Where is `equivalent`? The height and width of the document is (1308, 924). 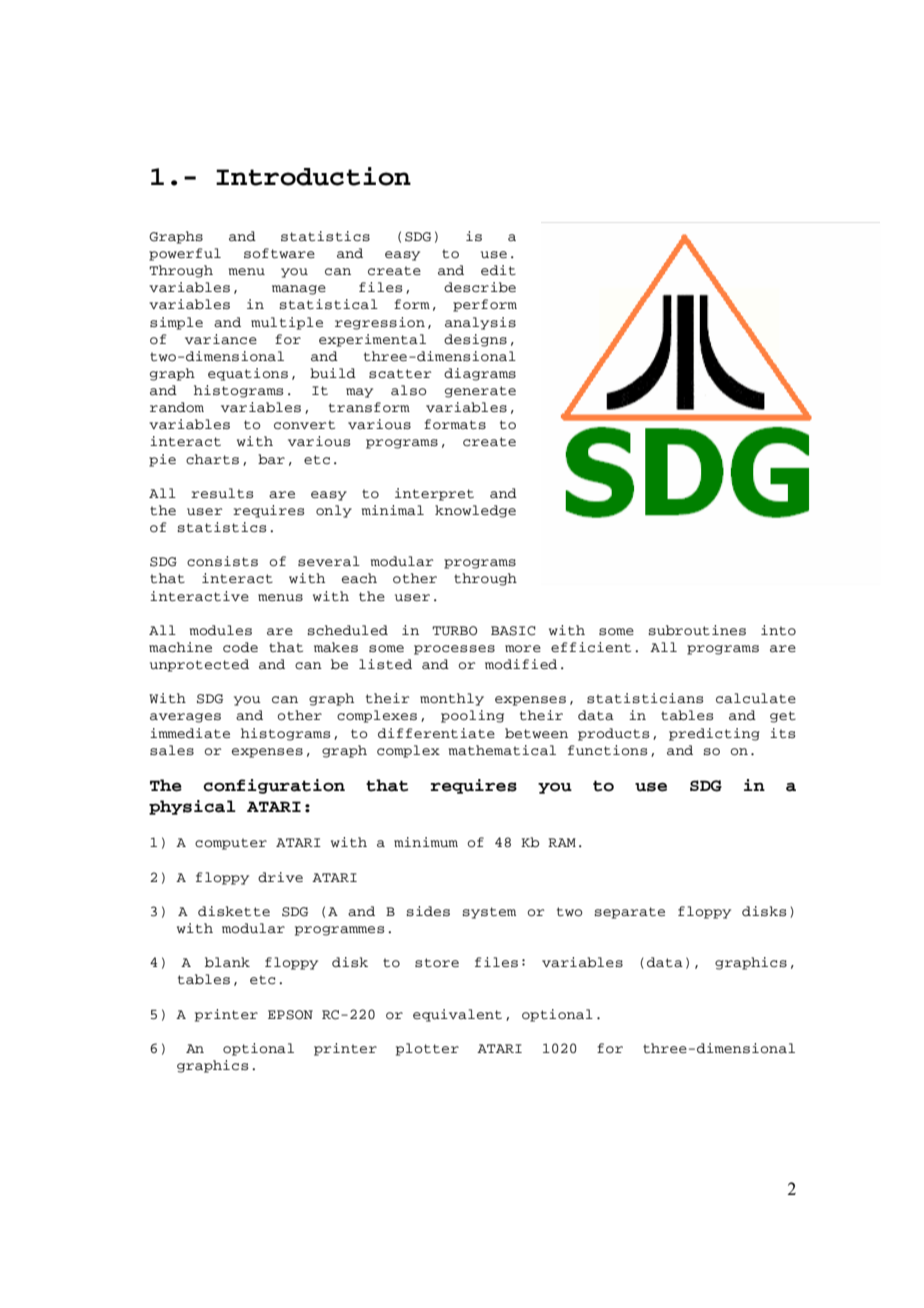 equivalent is located at coordinates (457, 1015).
